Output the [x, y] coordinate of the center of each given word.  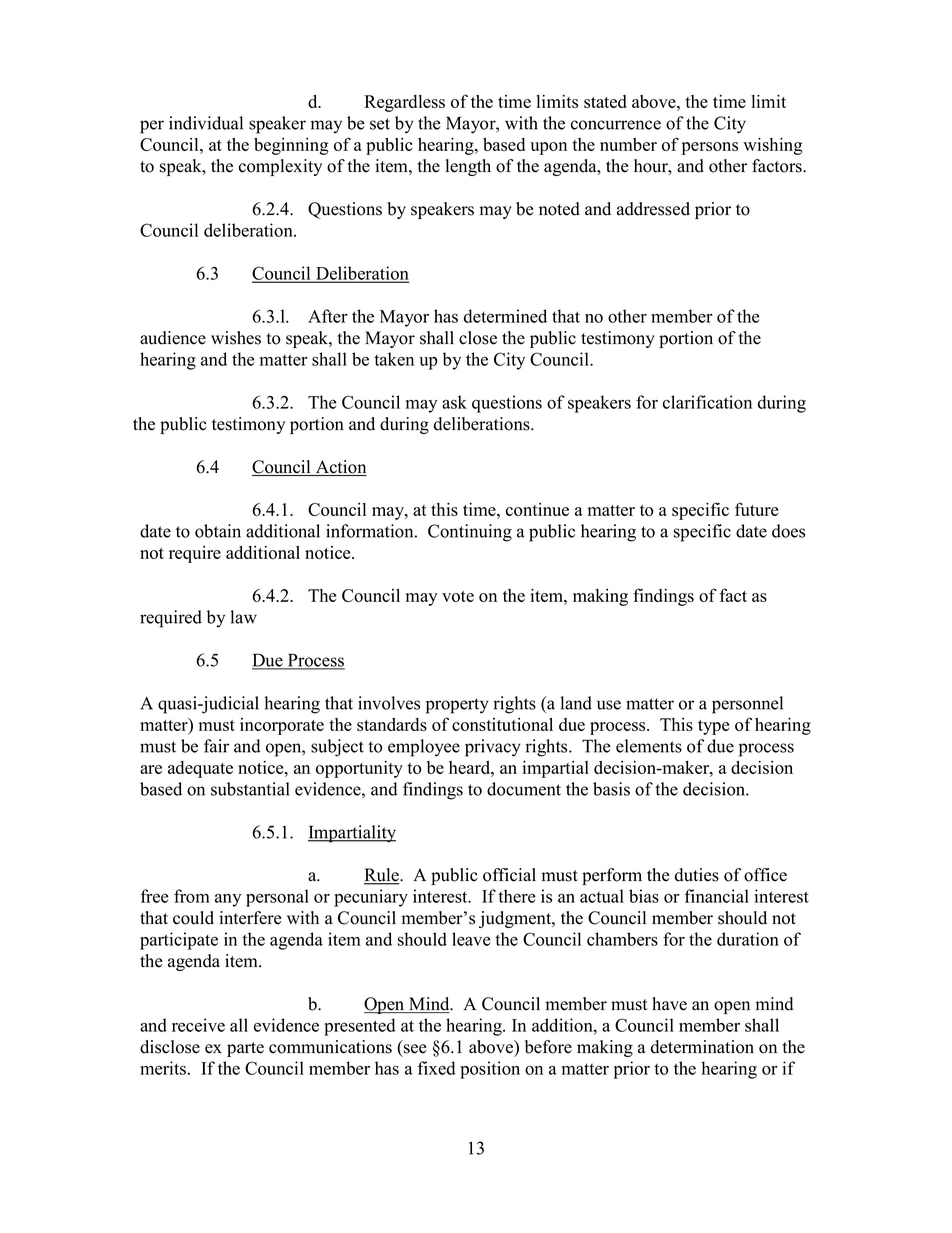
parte [245, 1049]
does [788, 531]
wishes [236, 338]
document [524, 789]
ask [454, 402]
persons [710, 148]
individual [206, 123]
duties [697, 875]
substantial [250, 789]
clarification [707, 402]
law [243, 617]
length [468, 167]
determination [702, 1047]
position [490, 1070]
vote [458, 596]
